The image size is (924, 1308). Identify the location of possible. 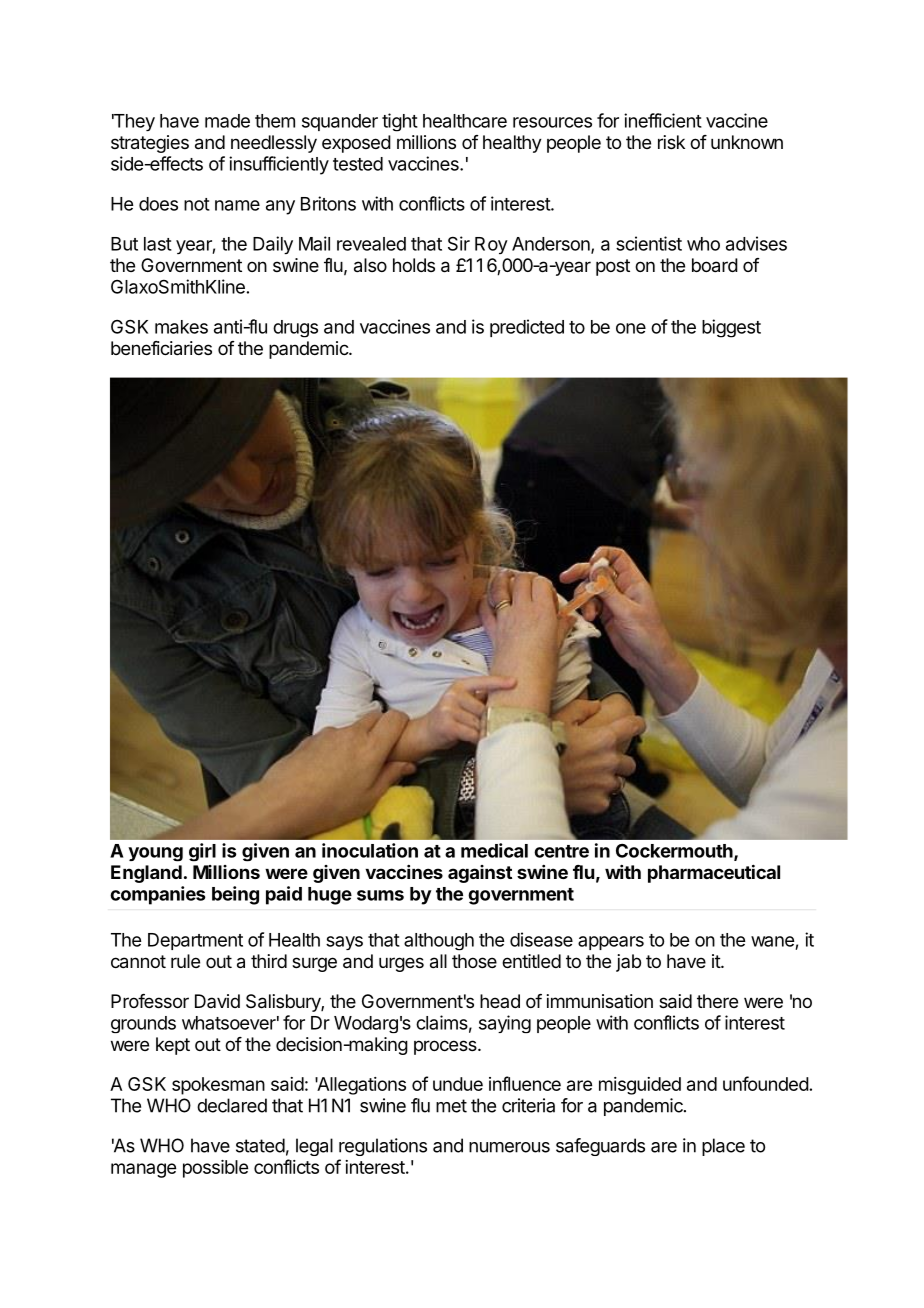
(215, 1169).
